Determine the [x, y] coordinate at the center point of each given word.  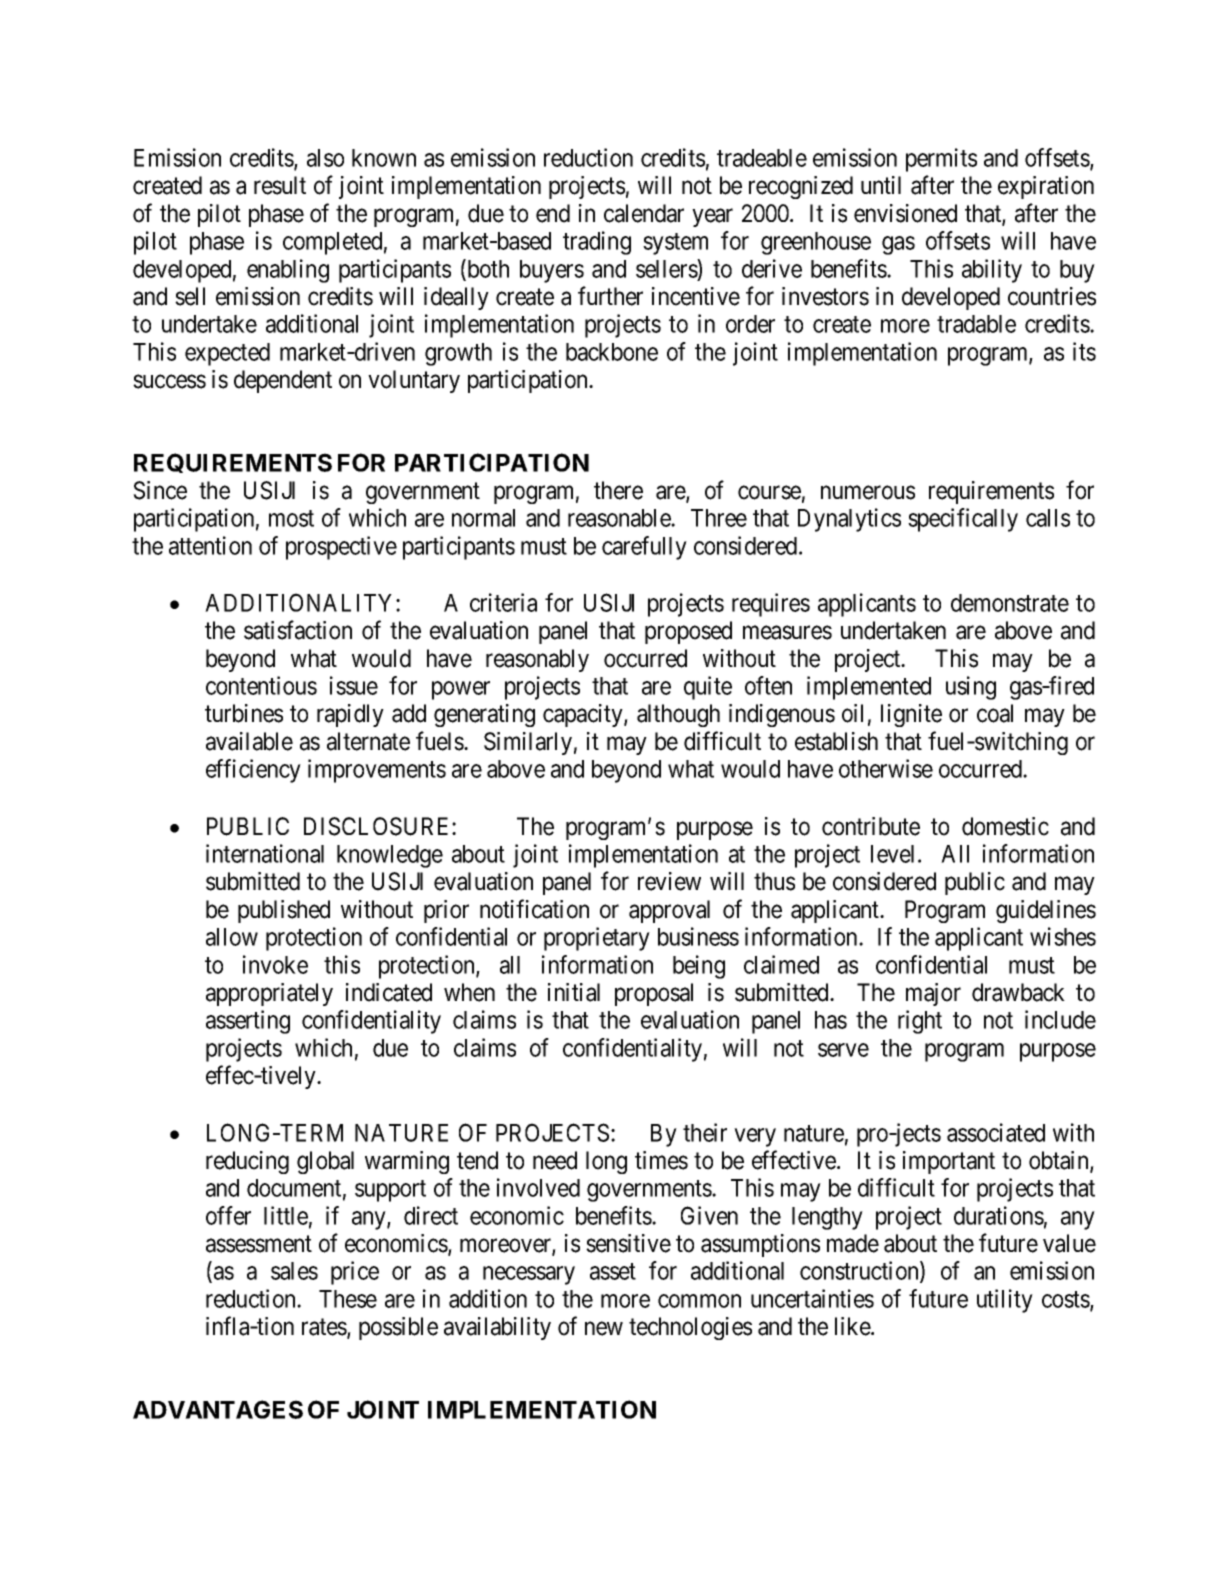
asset [613, 1272]
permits [941, 160]
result [280, 185]
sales [294, 1271]
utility [1005, 1301]
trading [597, 243]
